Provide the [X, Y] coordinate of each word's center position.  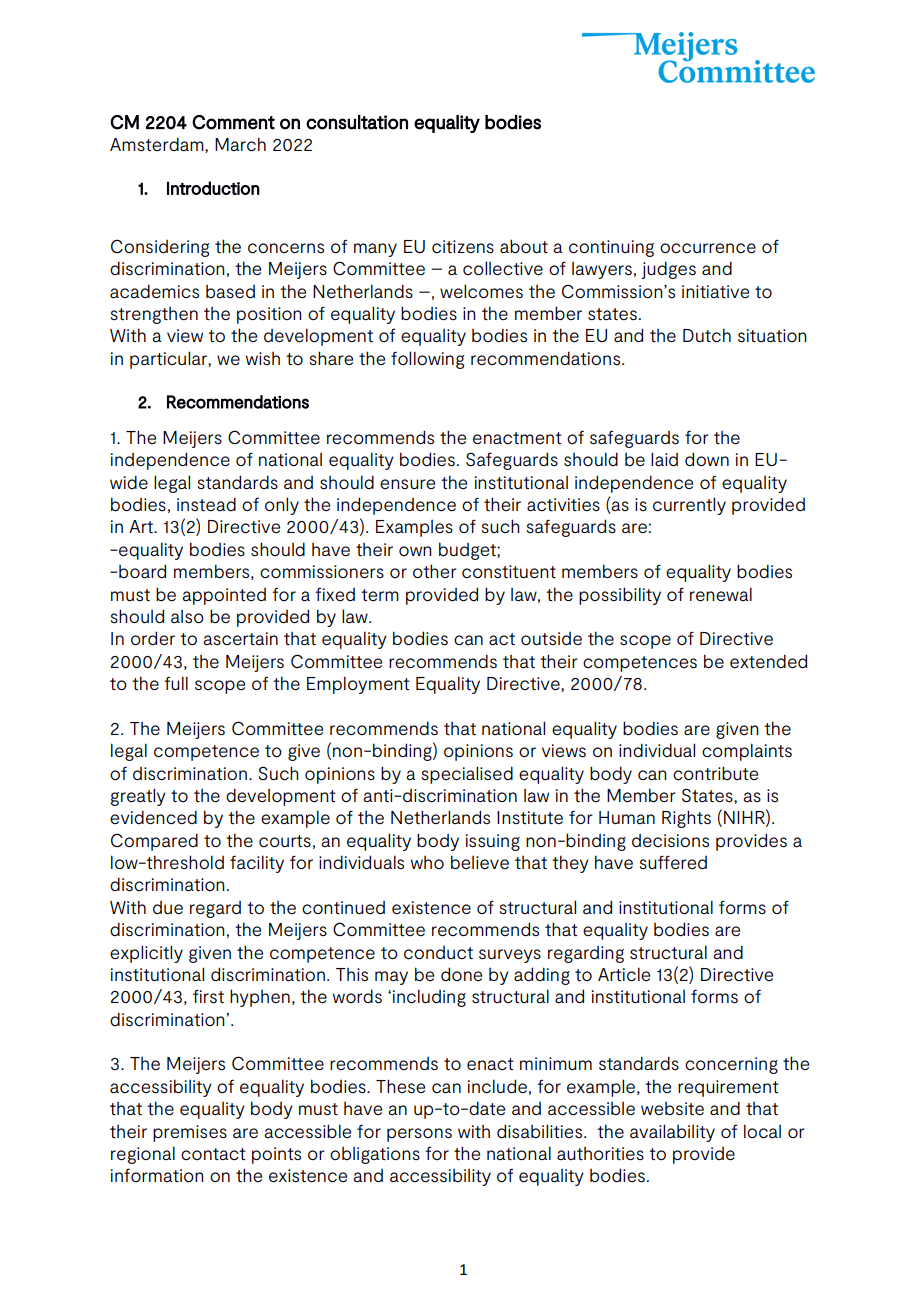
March [240, 144]
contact [213, 1154]
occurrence [708, 248]
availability [672, 1133]
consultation [357, 122]
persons [419, 1135]
